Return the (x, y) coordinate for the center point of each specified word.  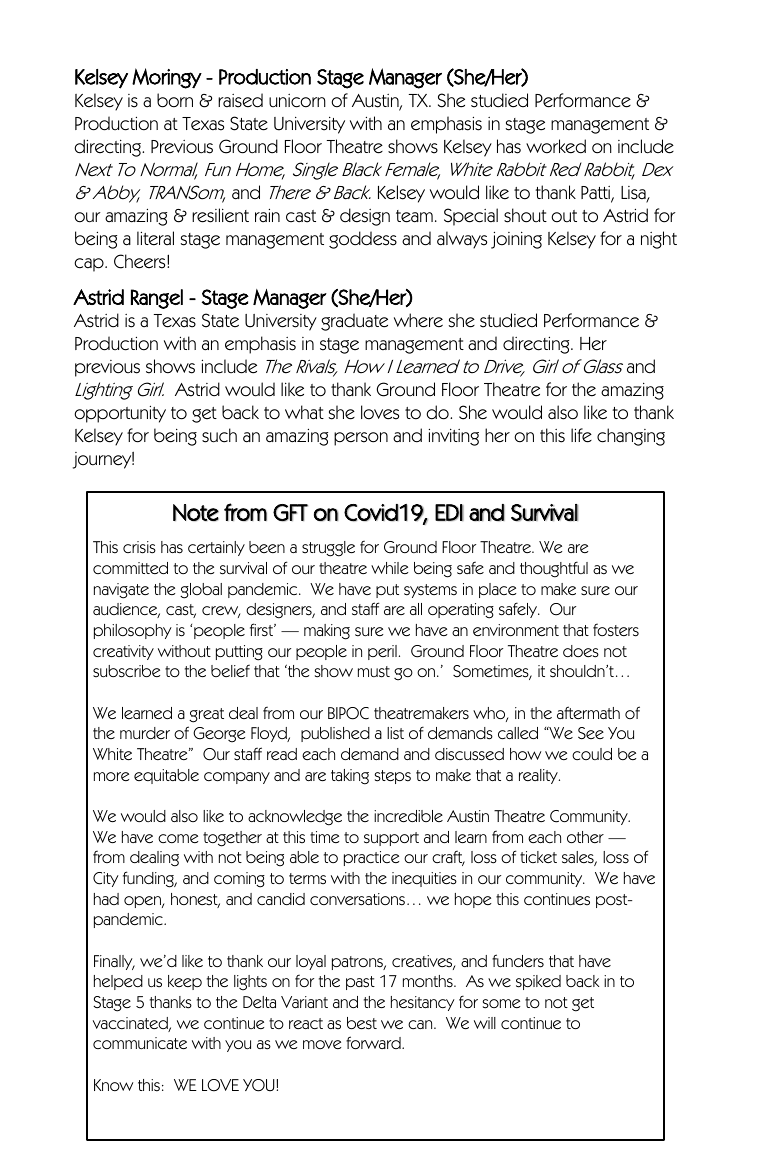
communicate (140, 1043)
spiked (538, 982)
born (175, 100)
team (414, 216)
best (362, 1023)
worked (556, 146)
